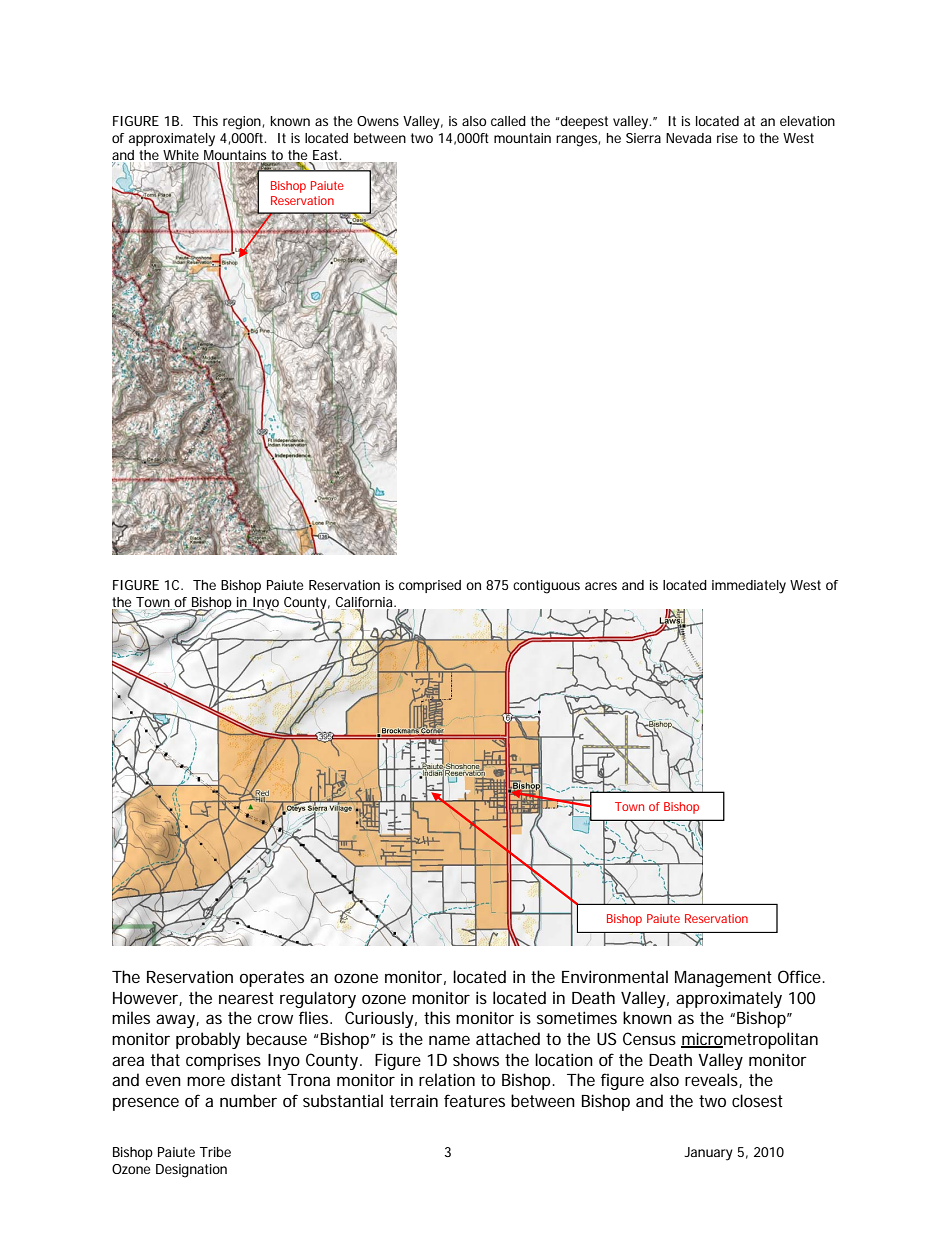  Describe the element at coordinates (449, 1040) in the screenshot. I see `name` at that location.
